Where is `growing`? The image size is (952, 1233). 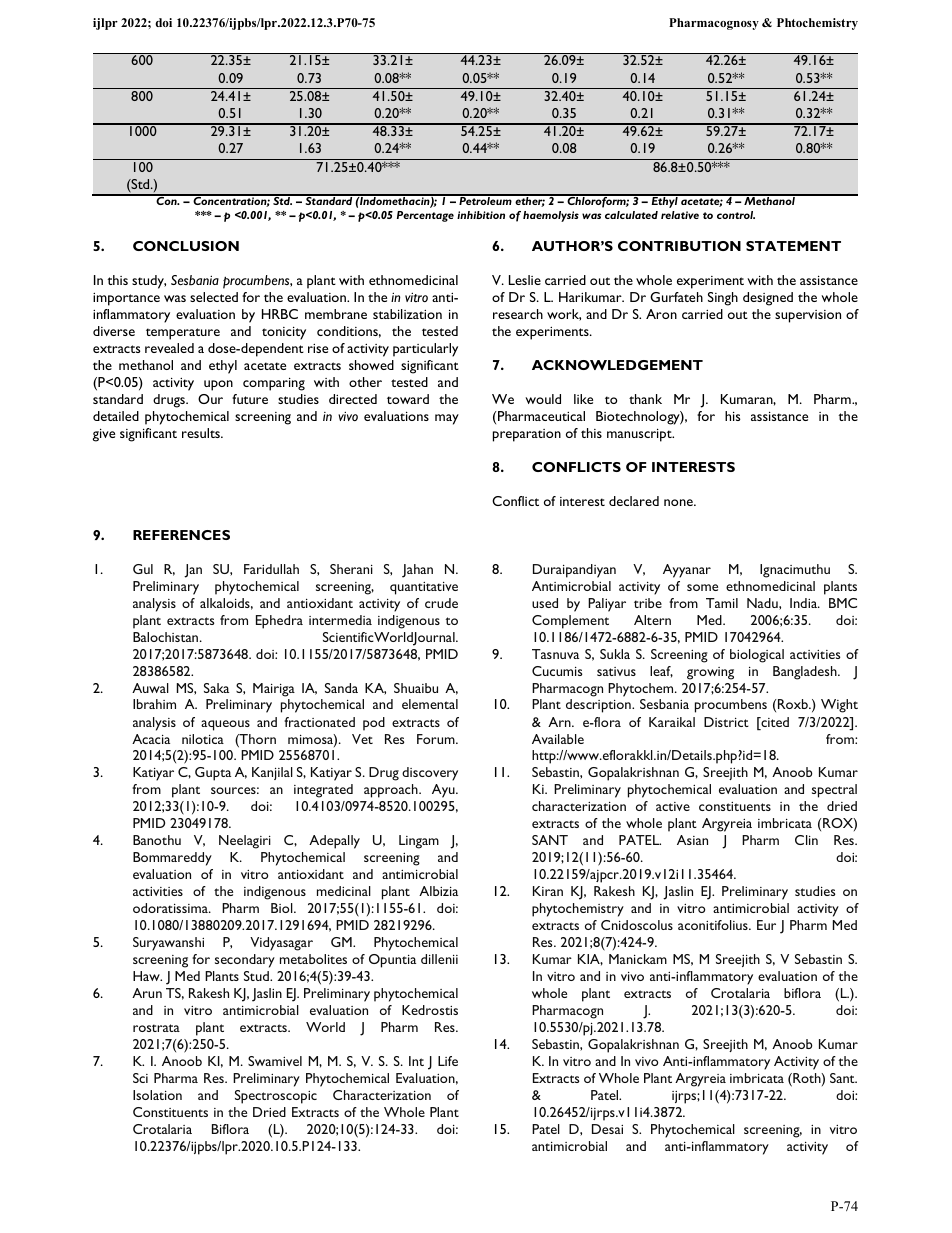 growing is located at coordinates (710, 673).
